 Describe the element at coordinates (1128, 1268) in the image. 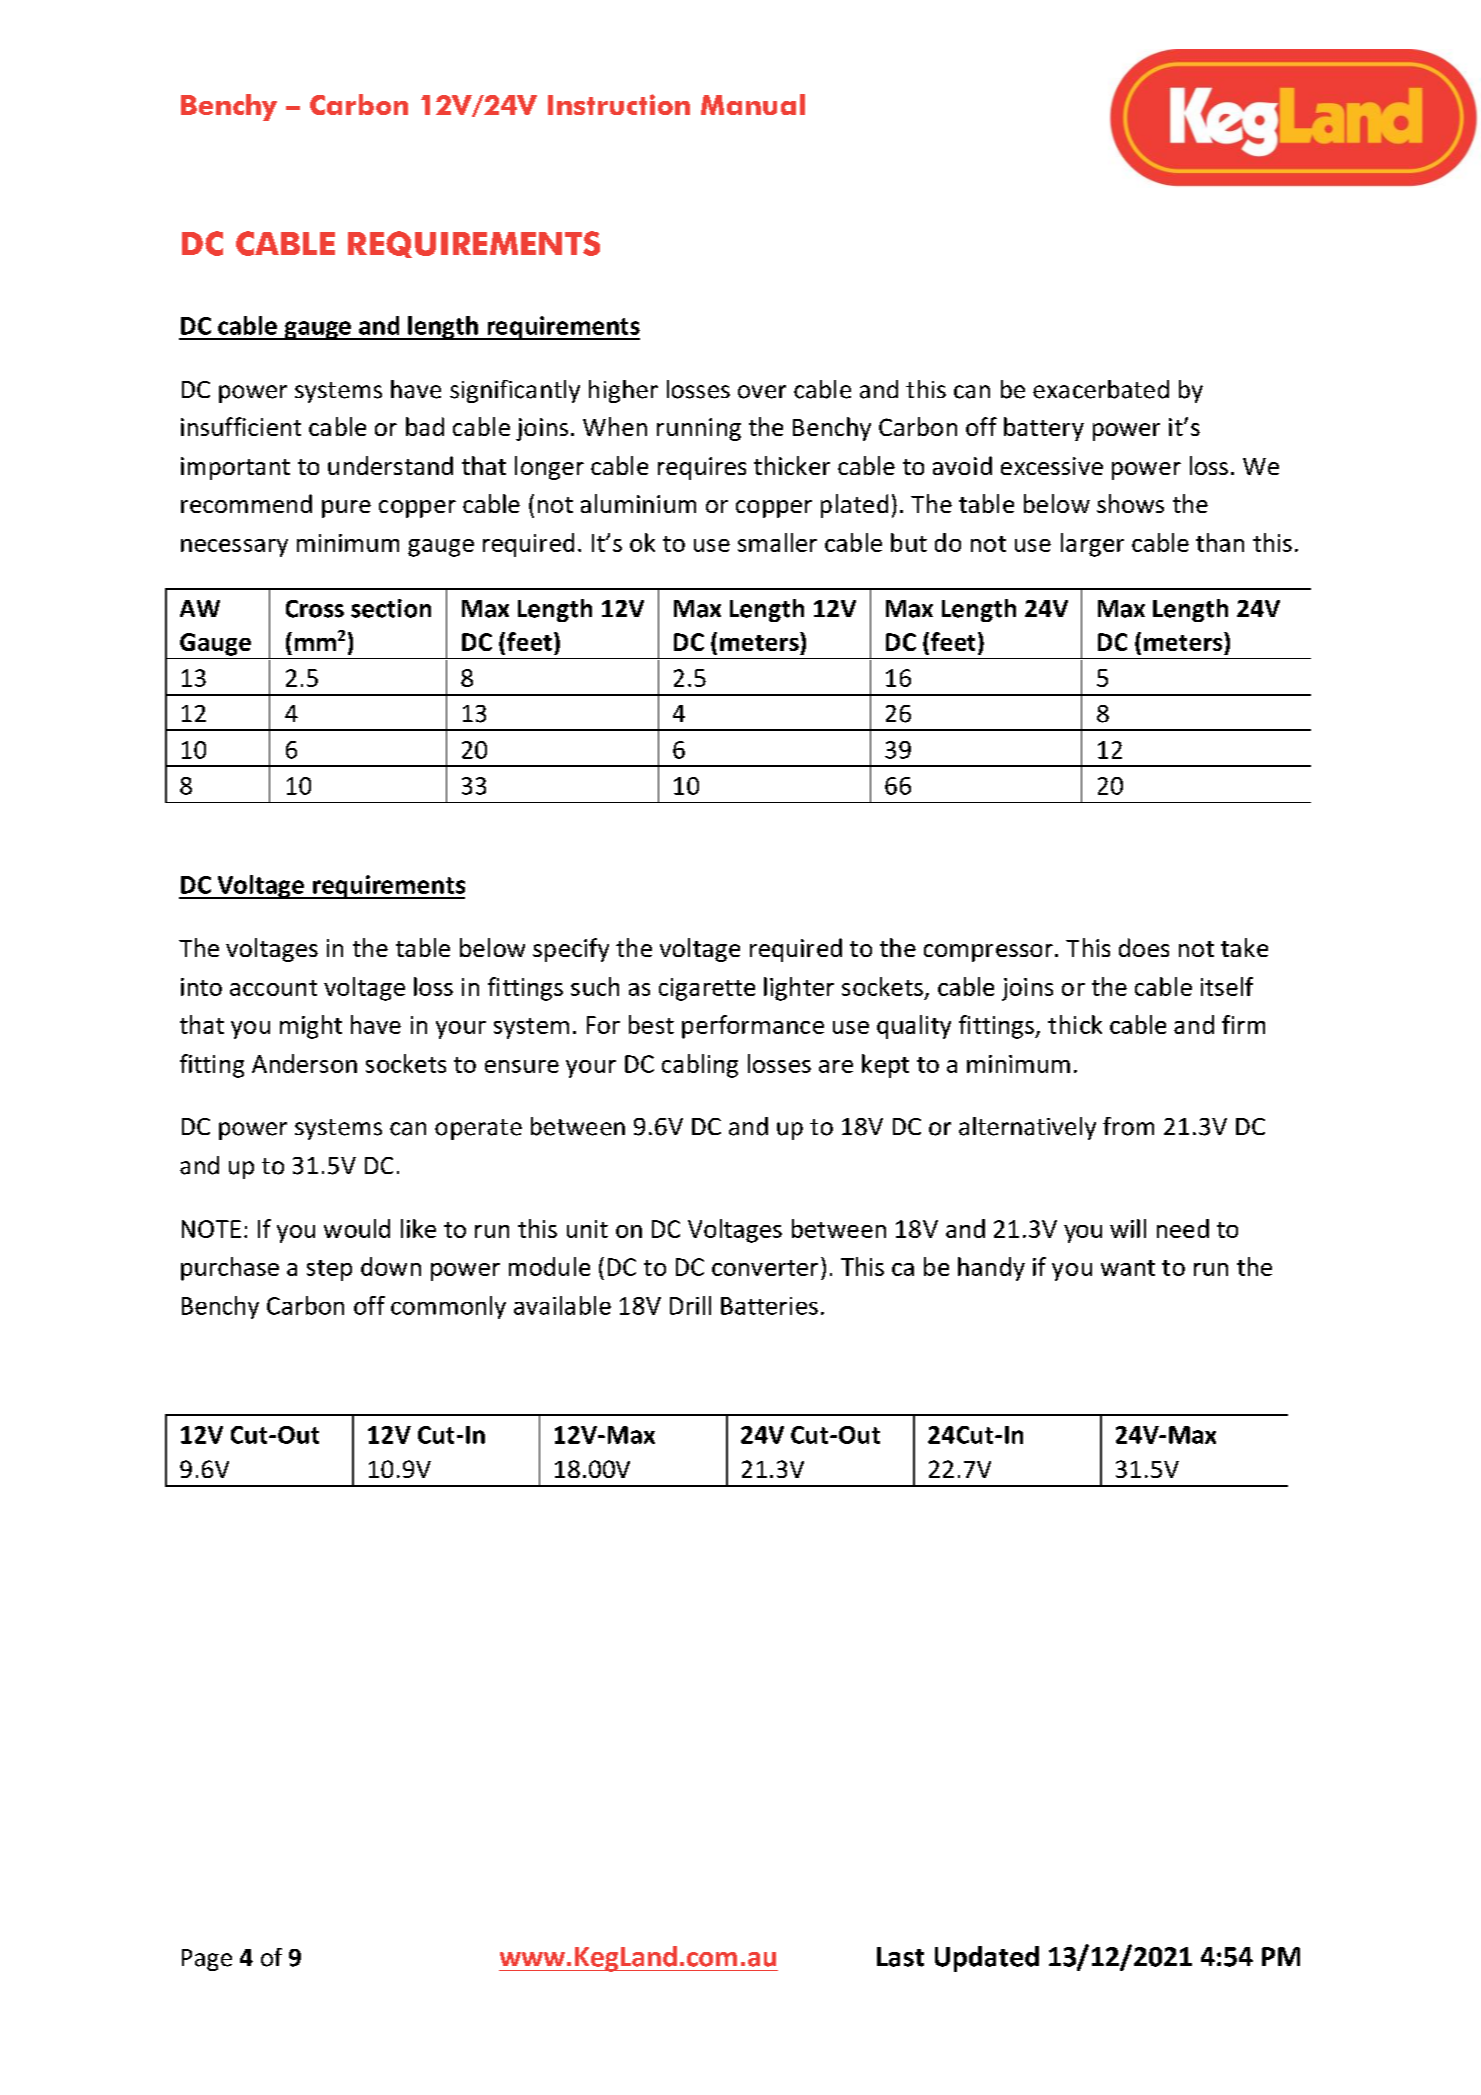

I see `want` at that location.
